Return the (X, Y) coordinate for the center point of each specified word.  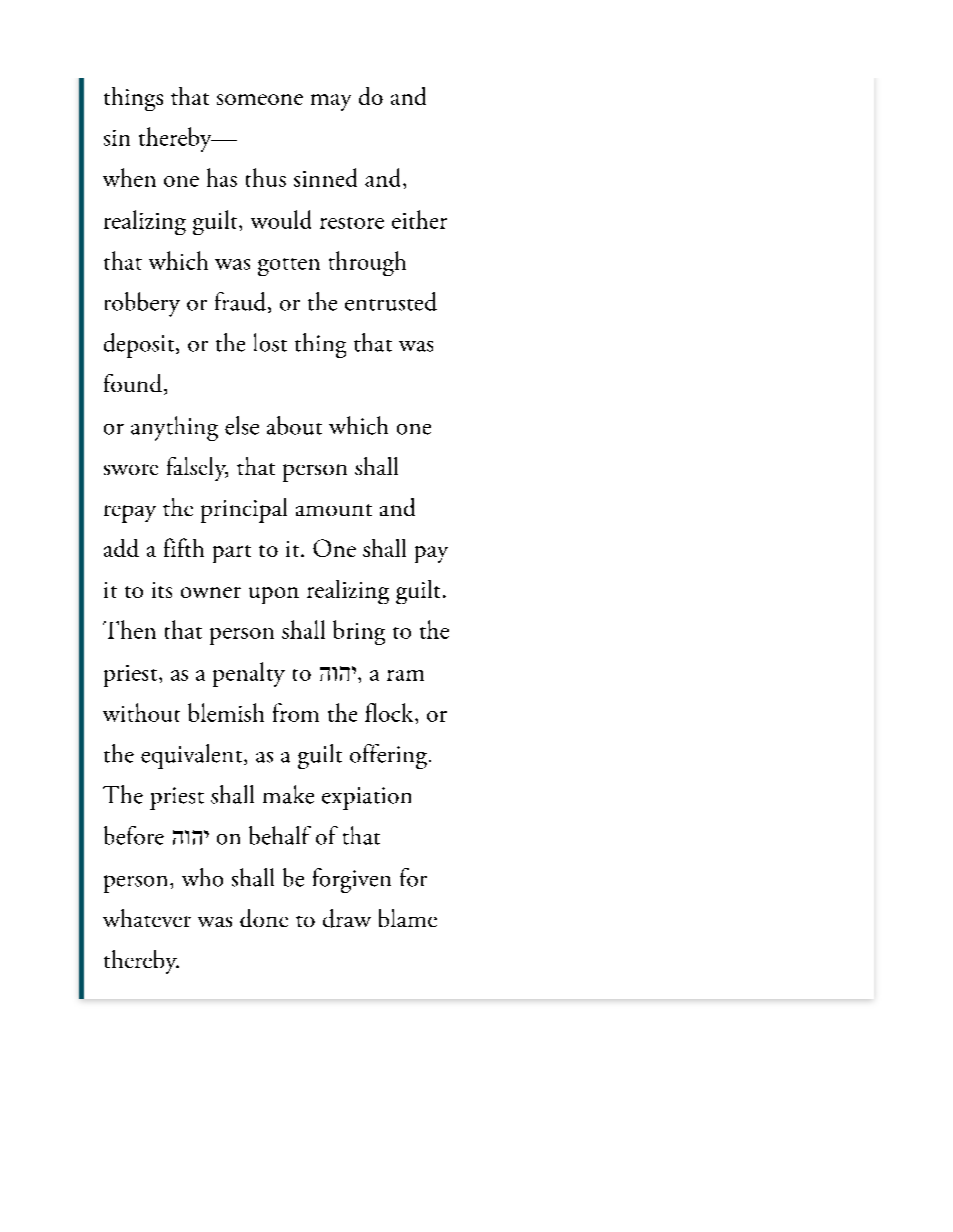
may (331, 102)
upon (274, 595)
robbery (142, 304)
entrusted (391, 301)
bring (359, 632)
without (141, 712)
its (162, 590)
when (129, 177)
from (296, 712)
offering (388, 756)
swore (131, 469)
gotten (289, 267)
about (294, 425)
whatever (147, 918)
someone (260, 99)
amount (334, 510)
